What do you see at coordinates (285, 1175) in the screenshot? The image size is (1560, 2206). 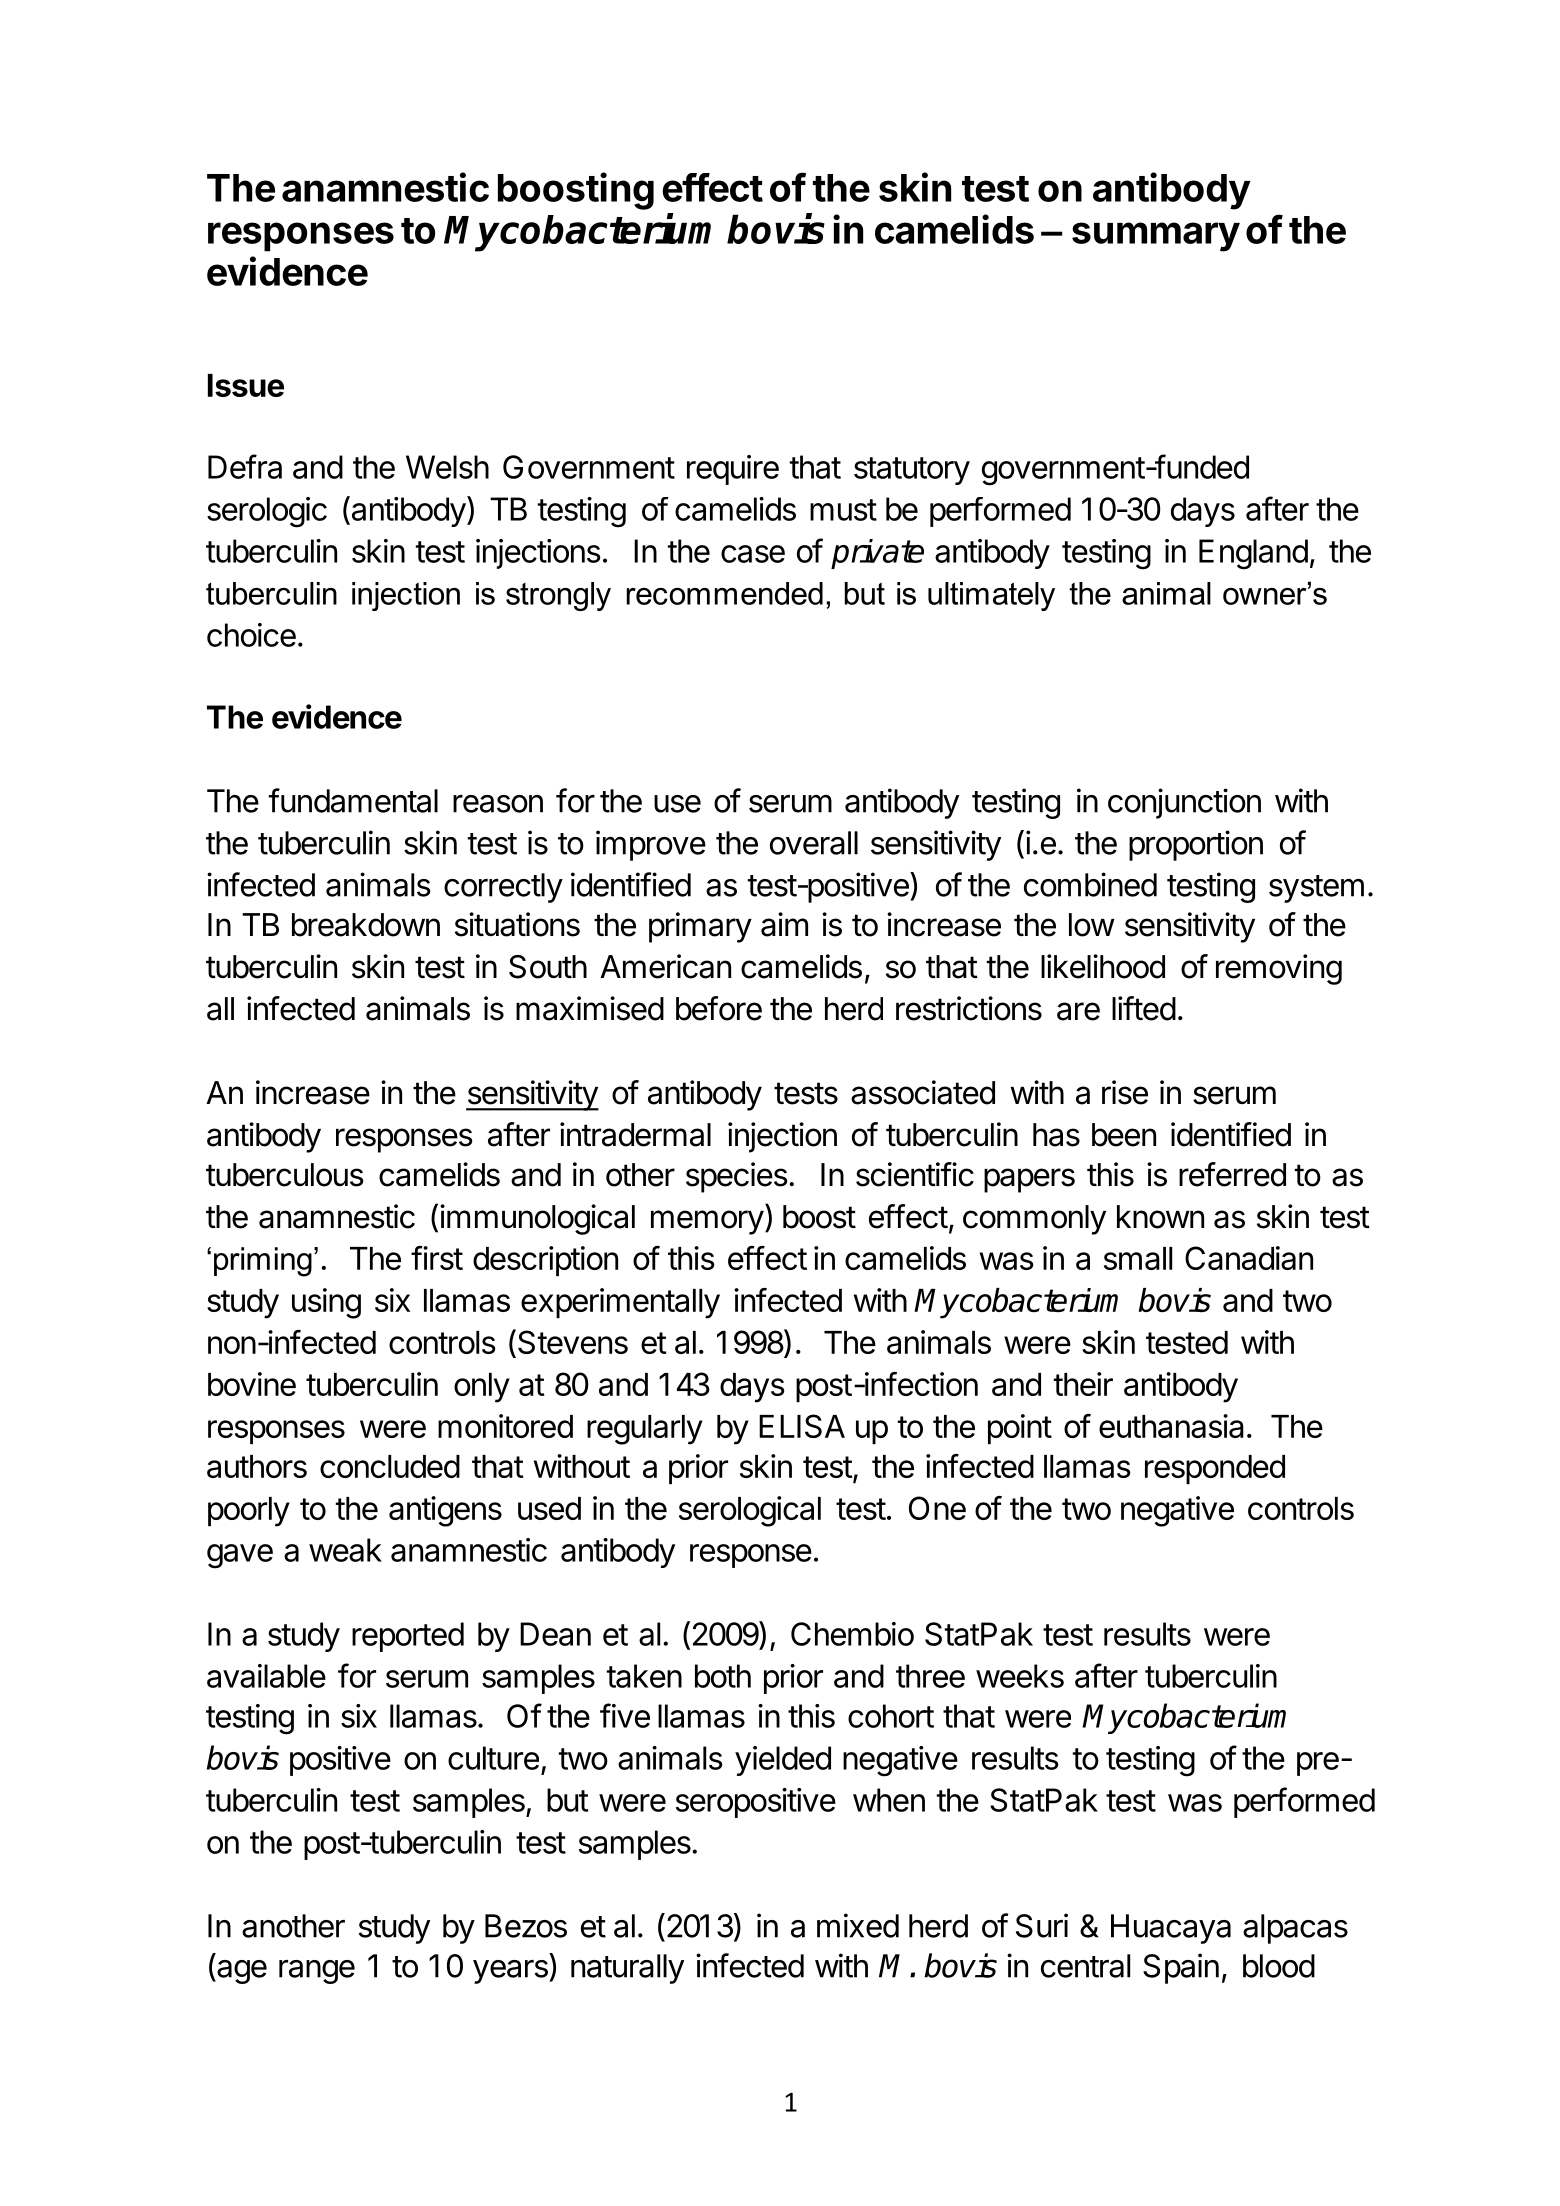 I see `tuberculous` at bounding box center [285, 1175].
